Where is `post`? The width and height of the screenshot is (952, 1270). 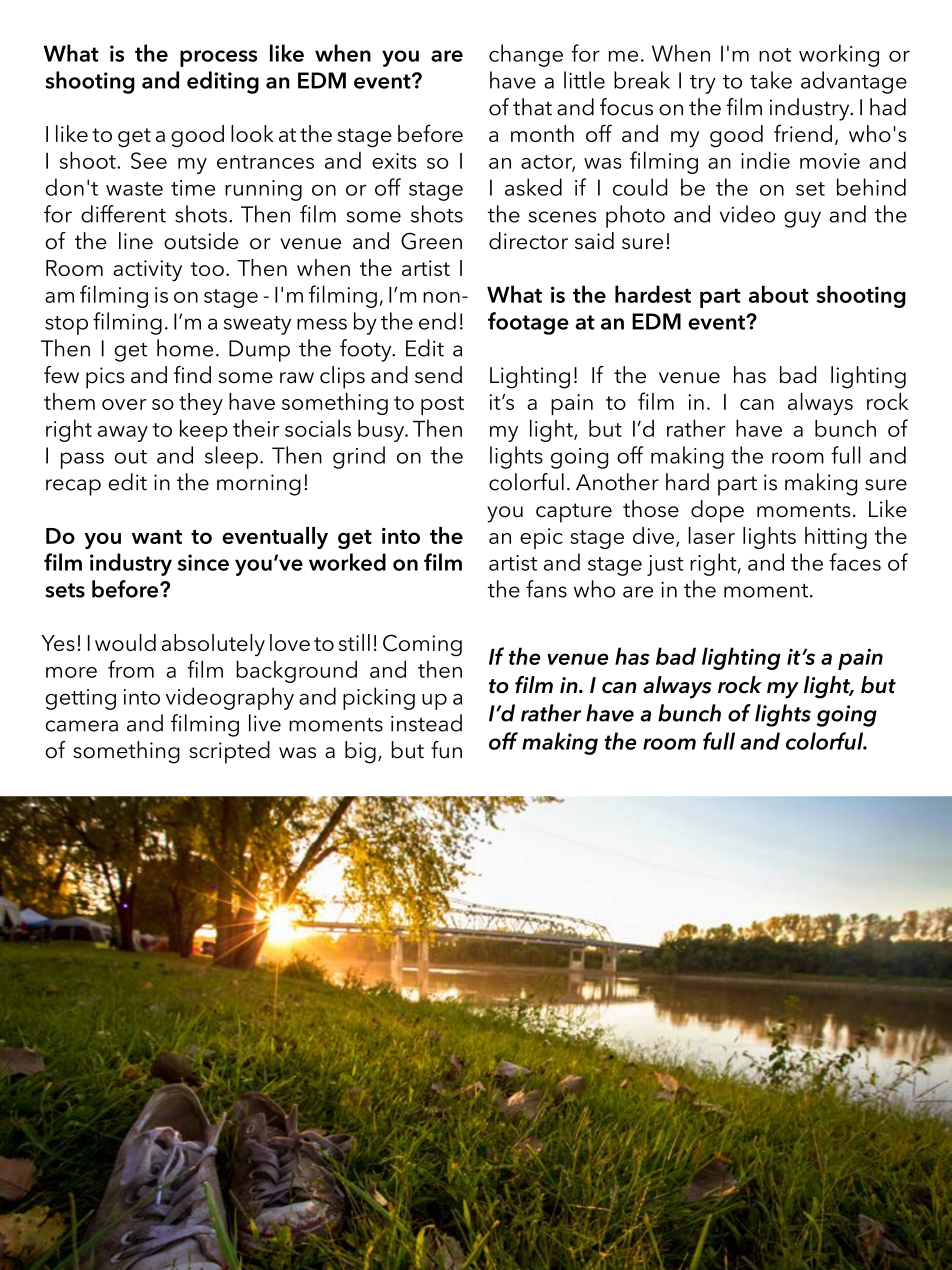 post is located at coordinates (442, 405).
